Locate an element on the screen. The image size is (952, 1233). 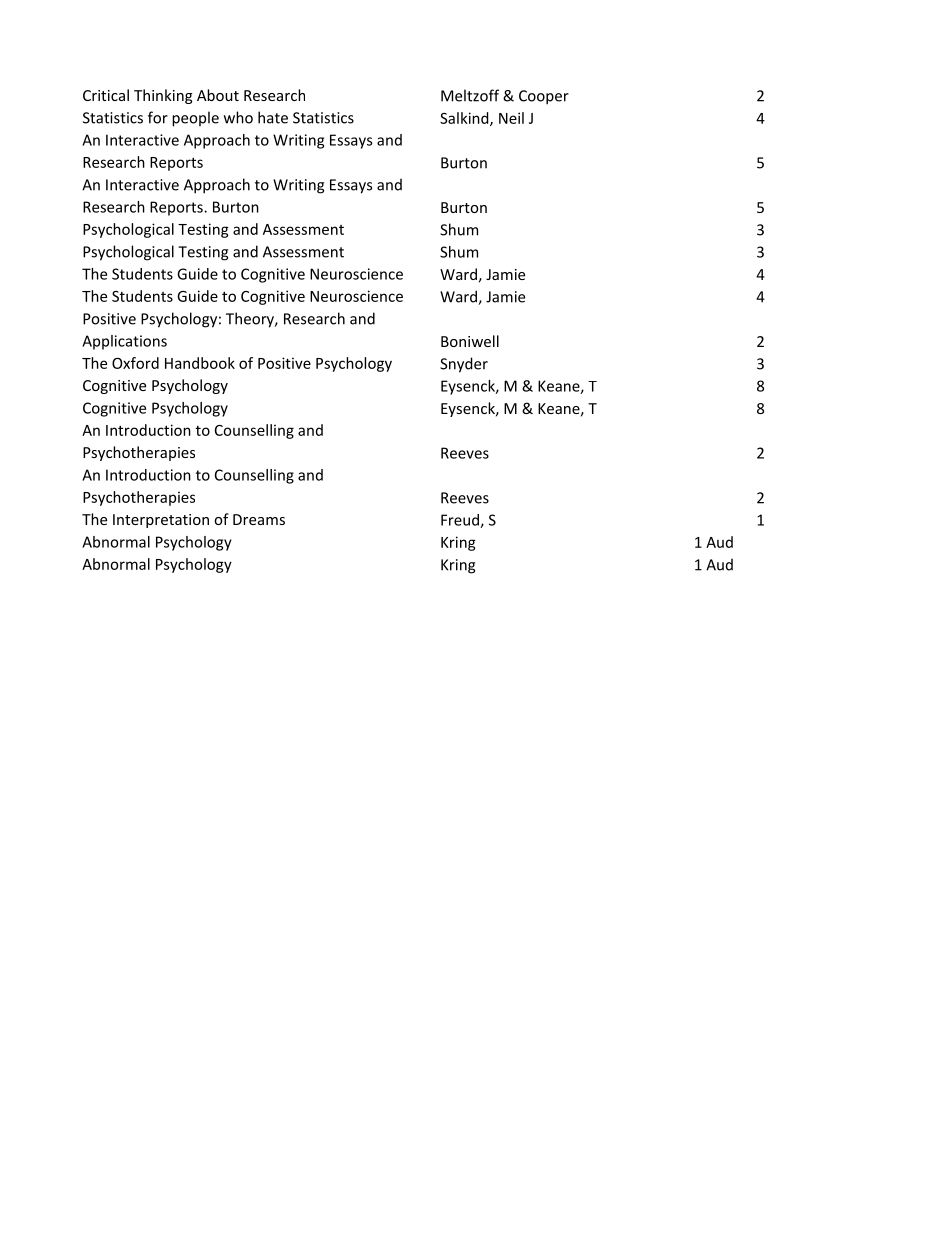
Applications is located at coordinates (124, 342).
